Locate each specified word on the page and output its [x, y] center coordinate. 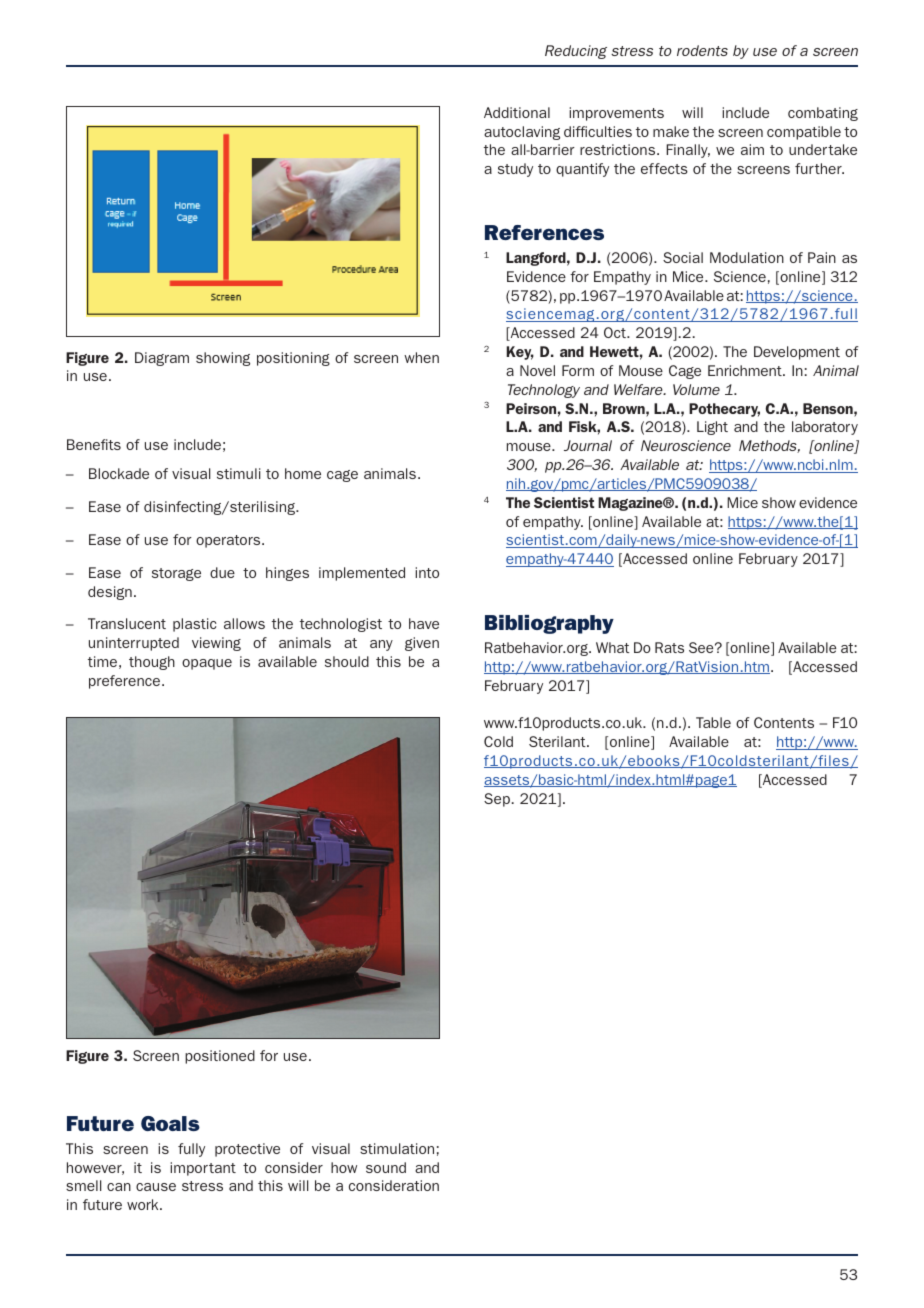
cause [156, 1187]
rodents [702, 50]
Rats [669, 647]
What [612, 647]
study [515, 170]
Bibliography [549, 624]
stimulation [397, 1148]
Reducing [576, 52]
